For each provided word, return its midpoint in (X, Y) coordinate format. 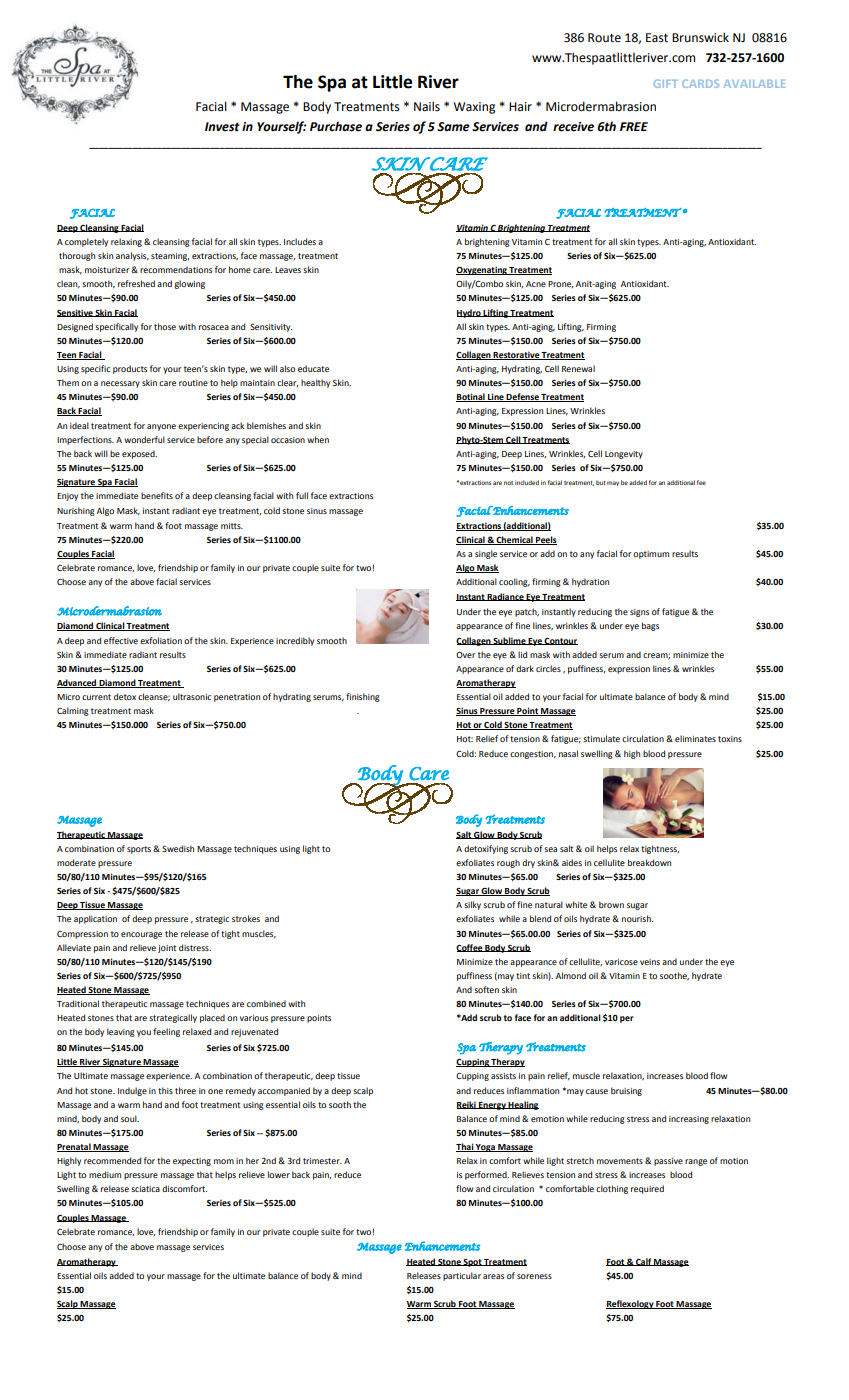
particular (462, 1276)
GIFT (666, 83)
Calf (643, 1262)
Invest (222, 127)
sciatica (145, 1189)
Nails (427, 106)
